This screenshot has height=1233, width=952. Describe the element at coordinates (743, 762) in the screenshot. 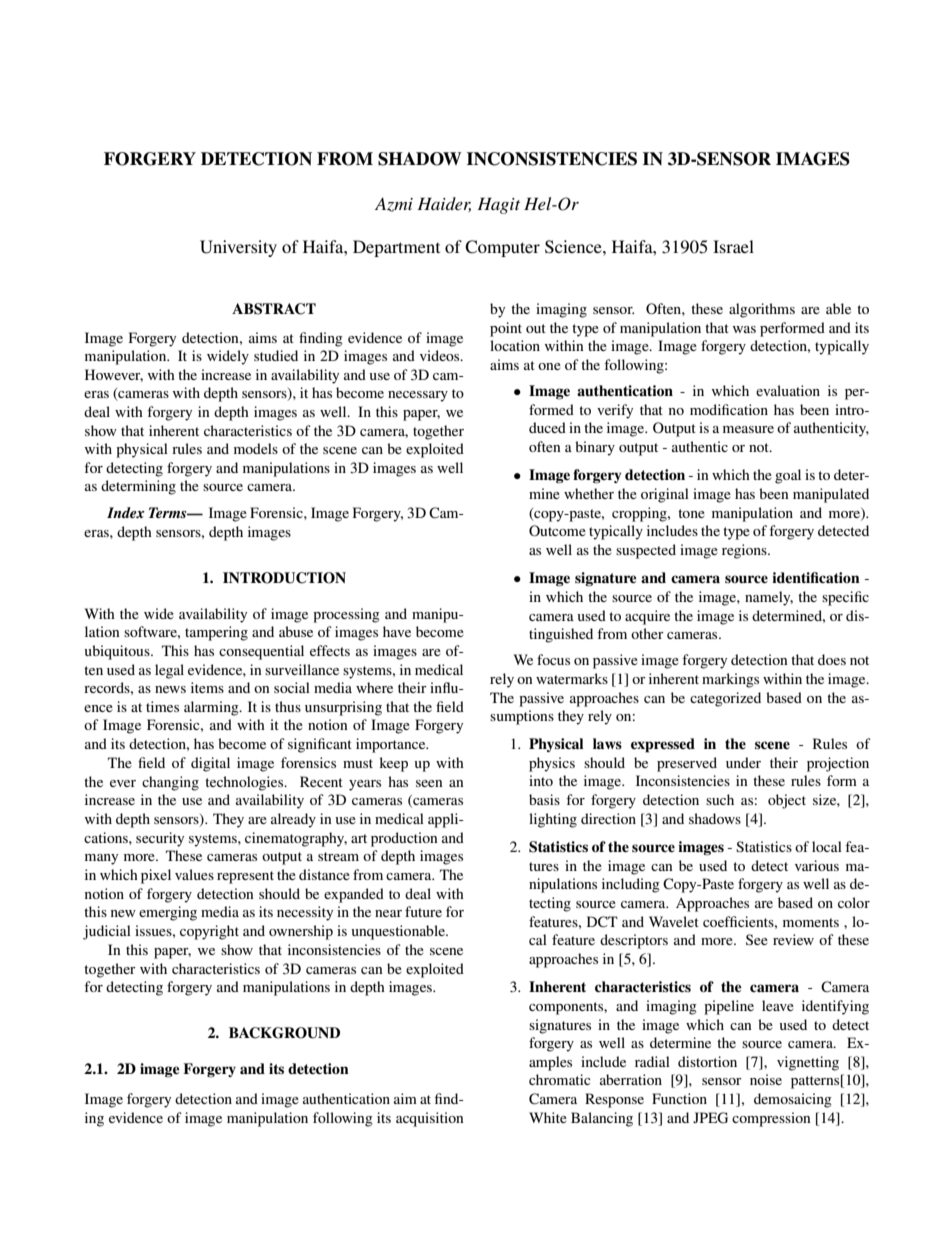

I see `under` at that location.
